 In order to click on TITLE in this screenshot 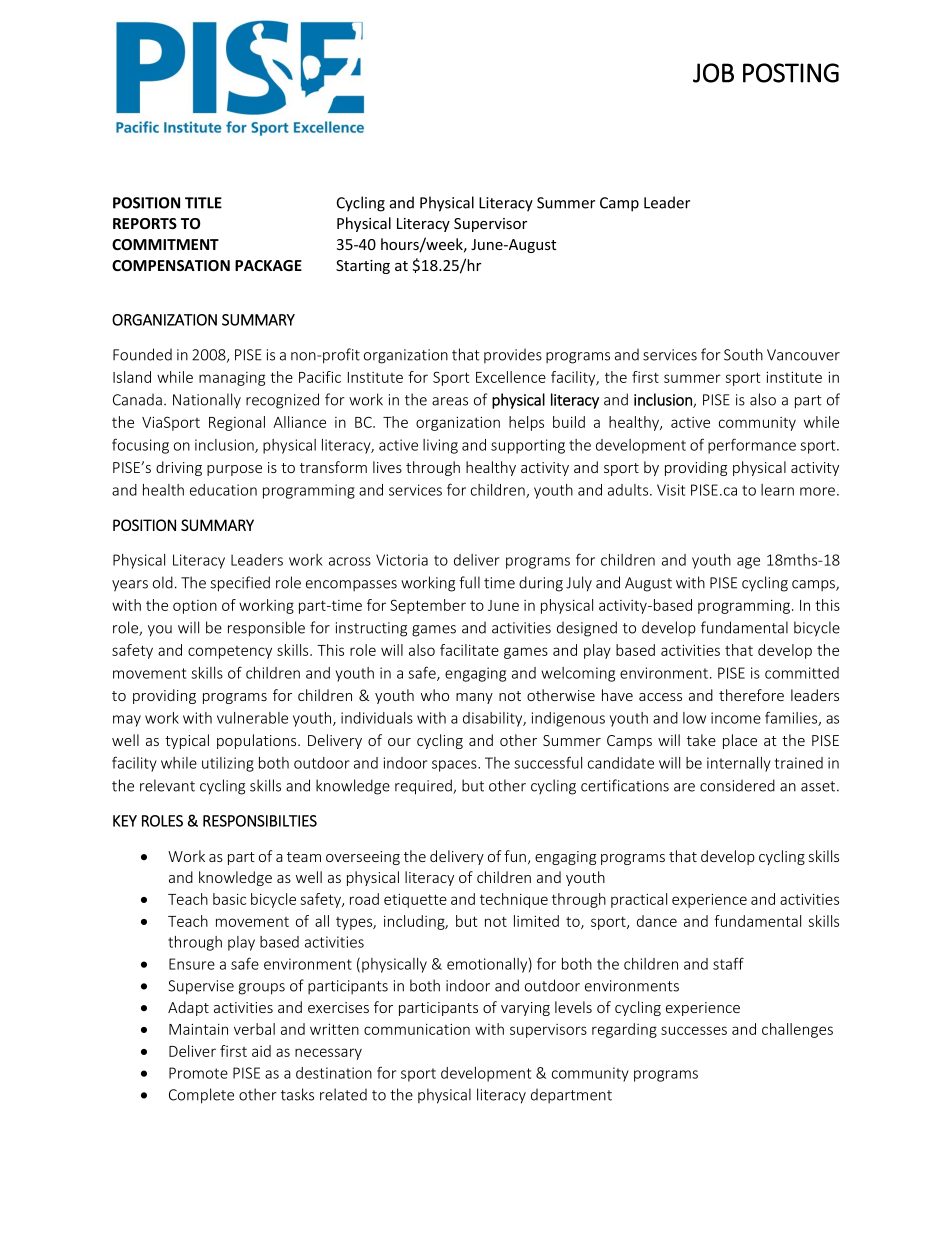, I will do `click(203, 203)`.
